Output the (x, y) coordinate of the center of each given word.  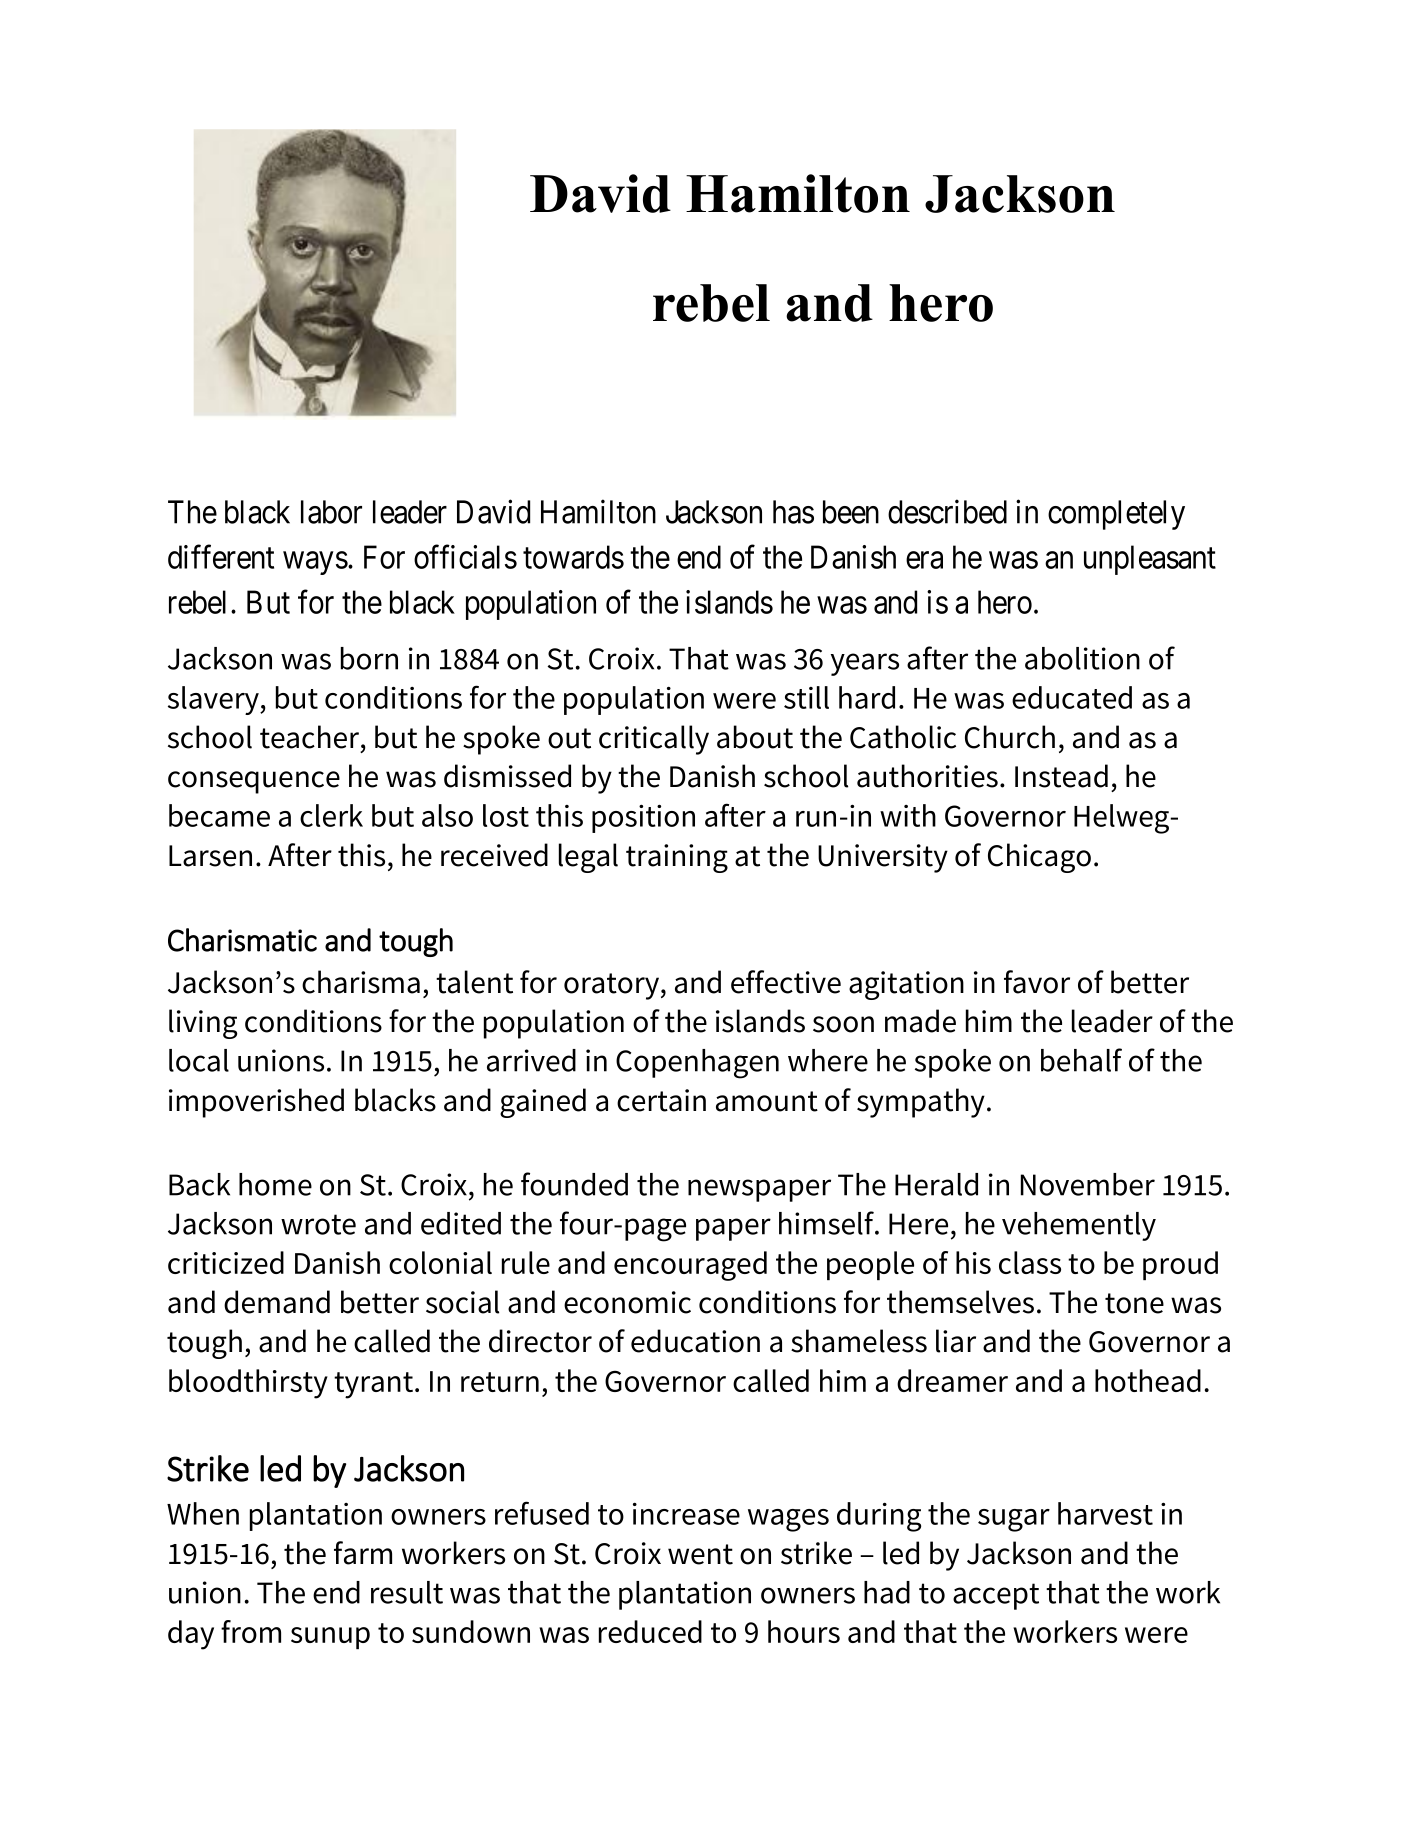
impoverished (256, 1103)
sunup (330, 1638)
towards (573, 557)
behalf (1081, 1060)
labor (331, 512)
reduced (650, 1631)
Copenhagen (697, 1064)
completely (1116, 515)
